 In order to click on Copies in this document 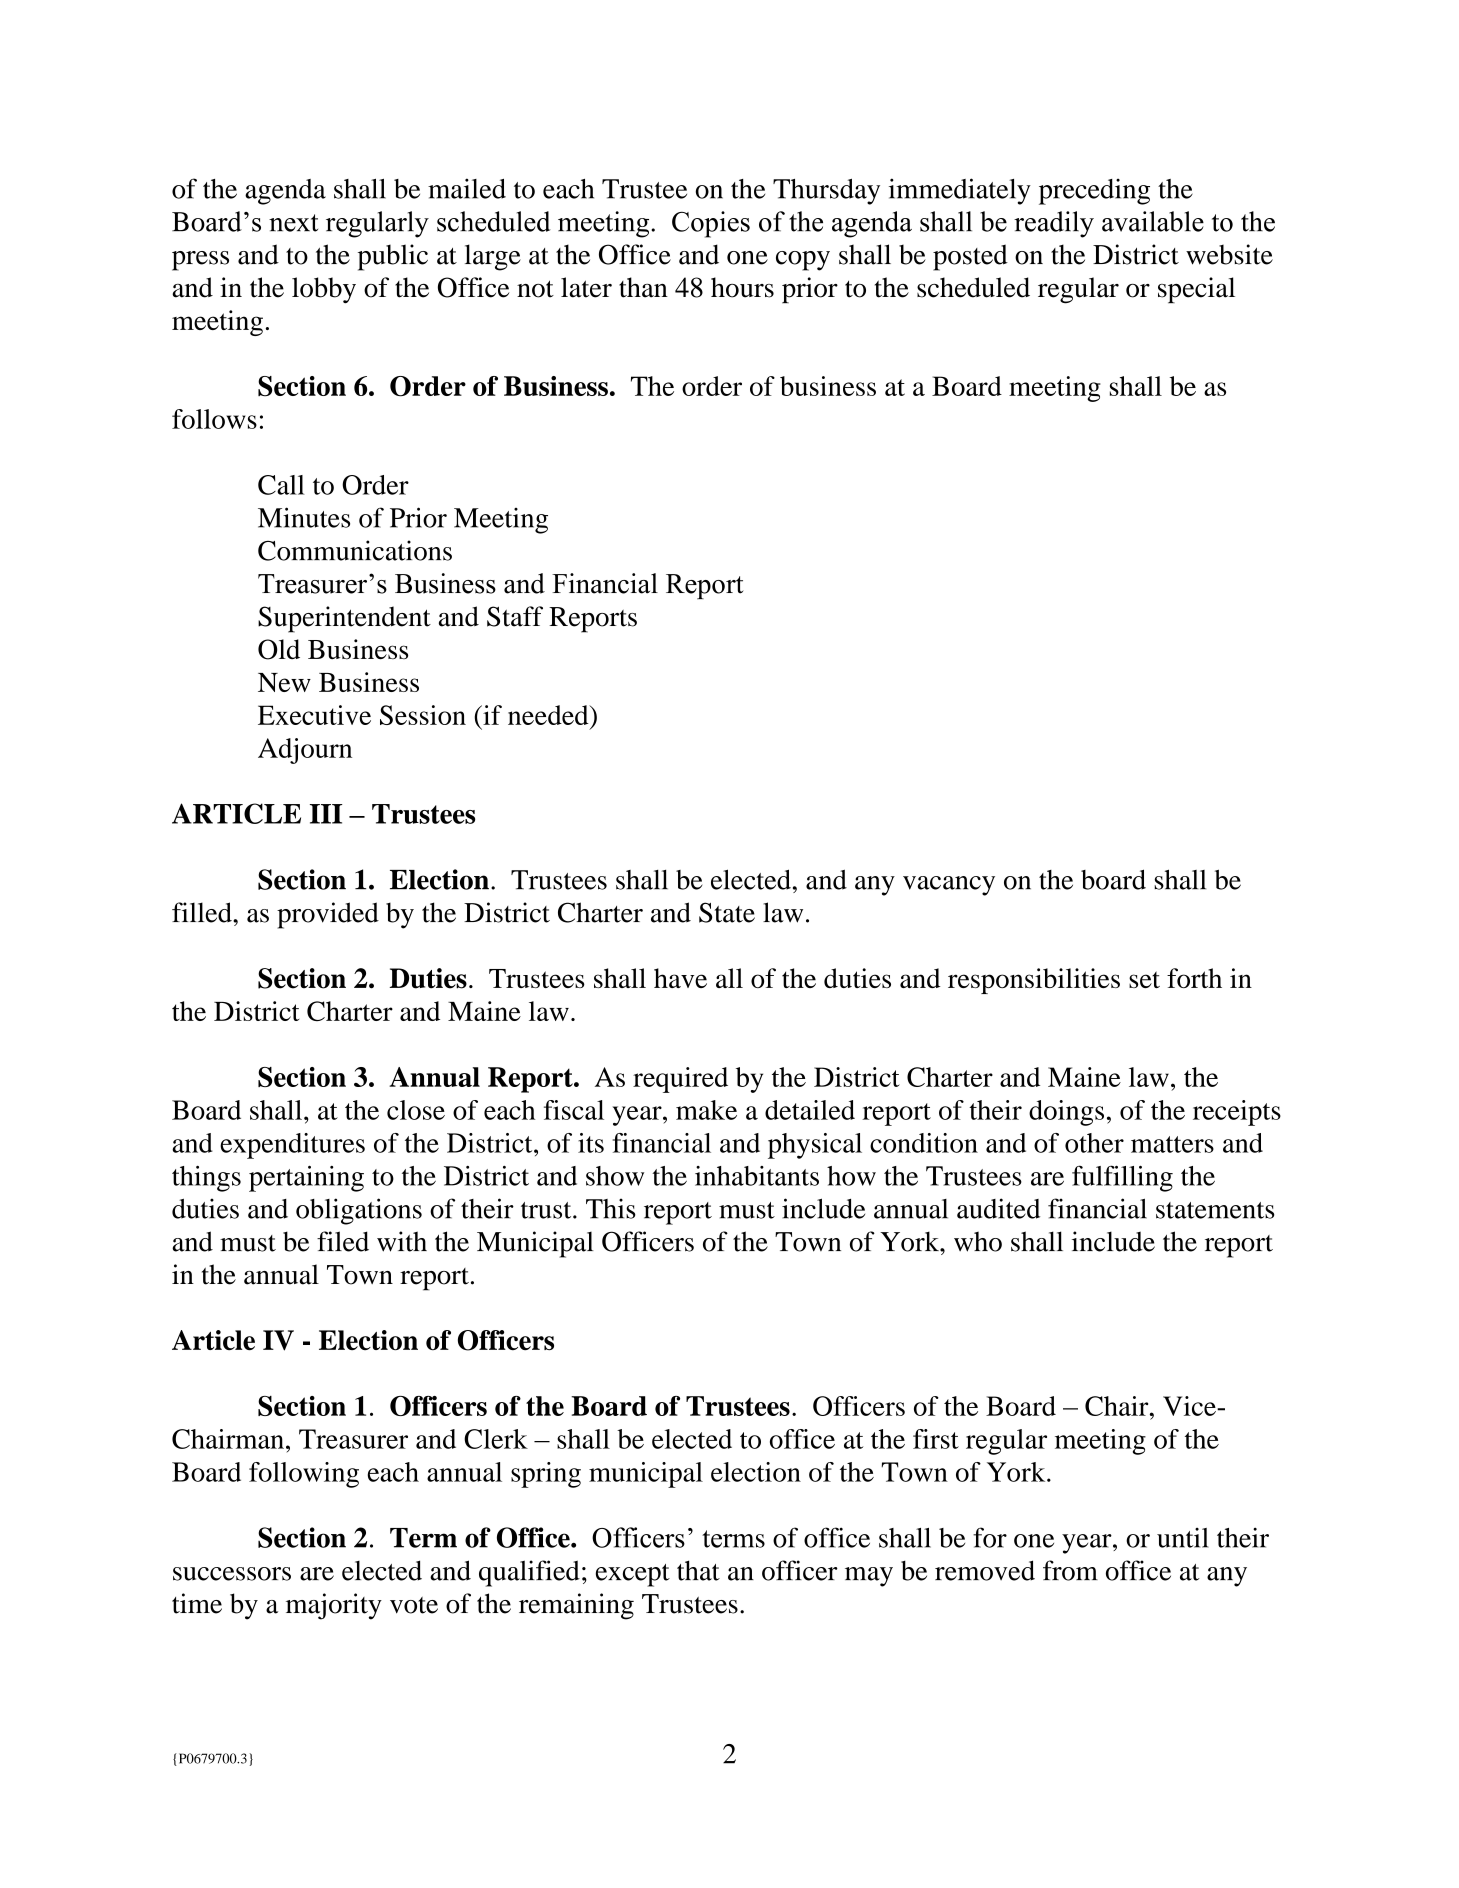, I will do `click(711, 224)`.
